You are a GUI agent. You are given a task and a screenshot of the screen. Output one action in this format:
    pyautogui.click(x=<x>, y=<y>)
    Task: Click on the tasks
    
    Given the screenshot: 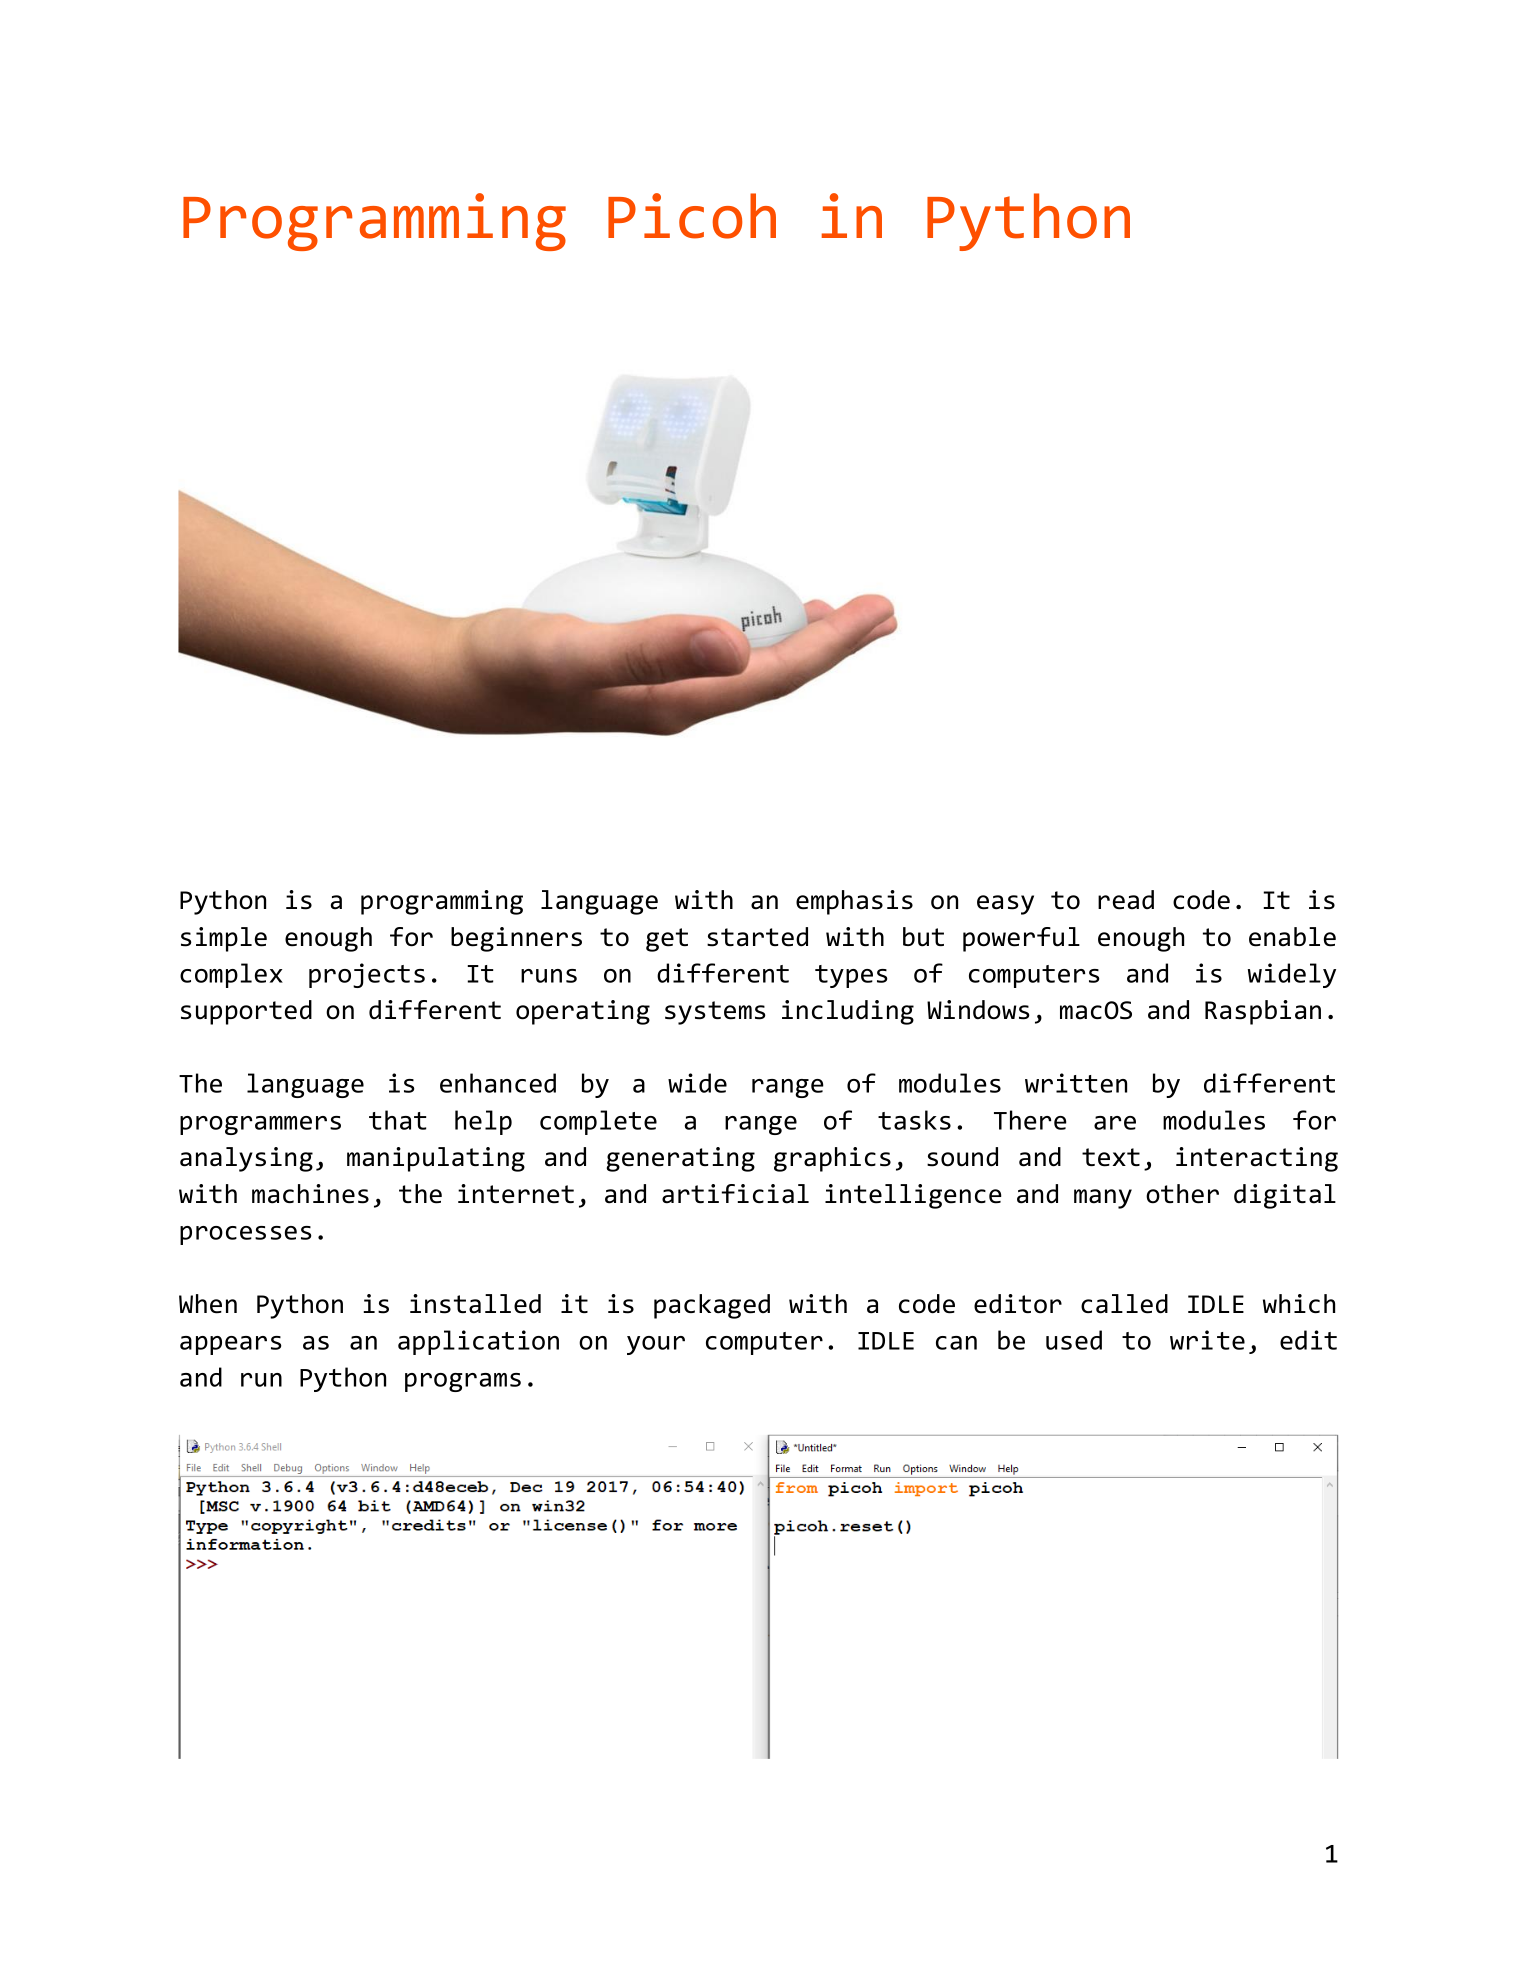 What is the action you would take?
    pyautogui.click(x=914, y=1120)
